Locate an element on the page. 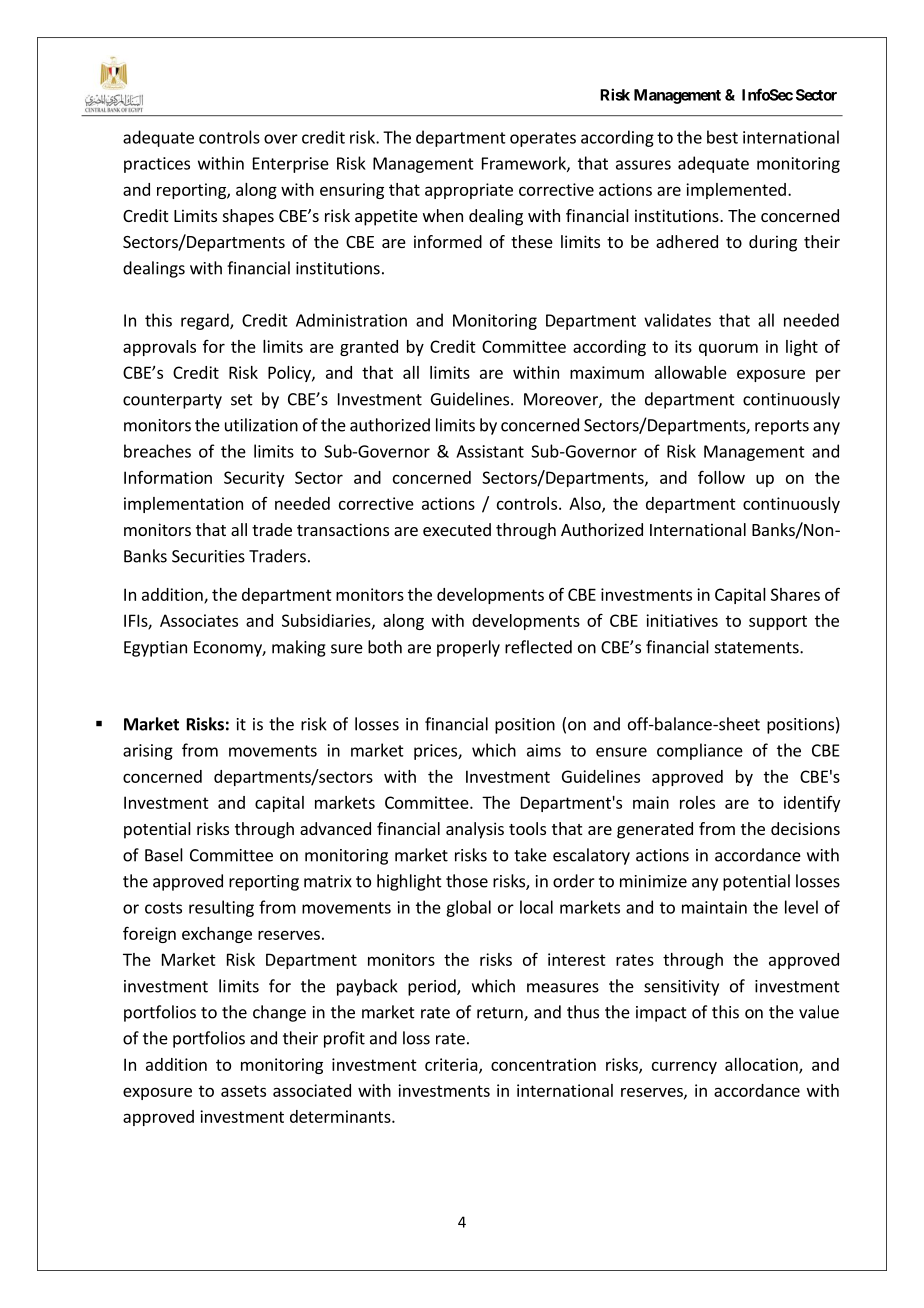  Assistant is located at coordinates (490, 451).
